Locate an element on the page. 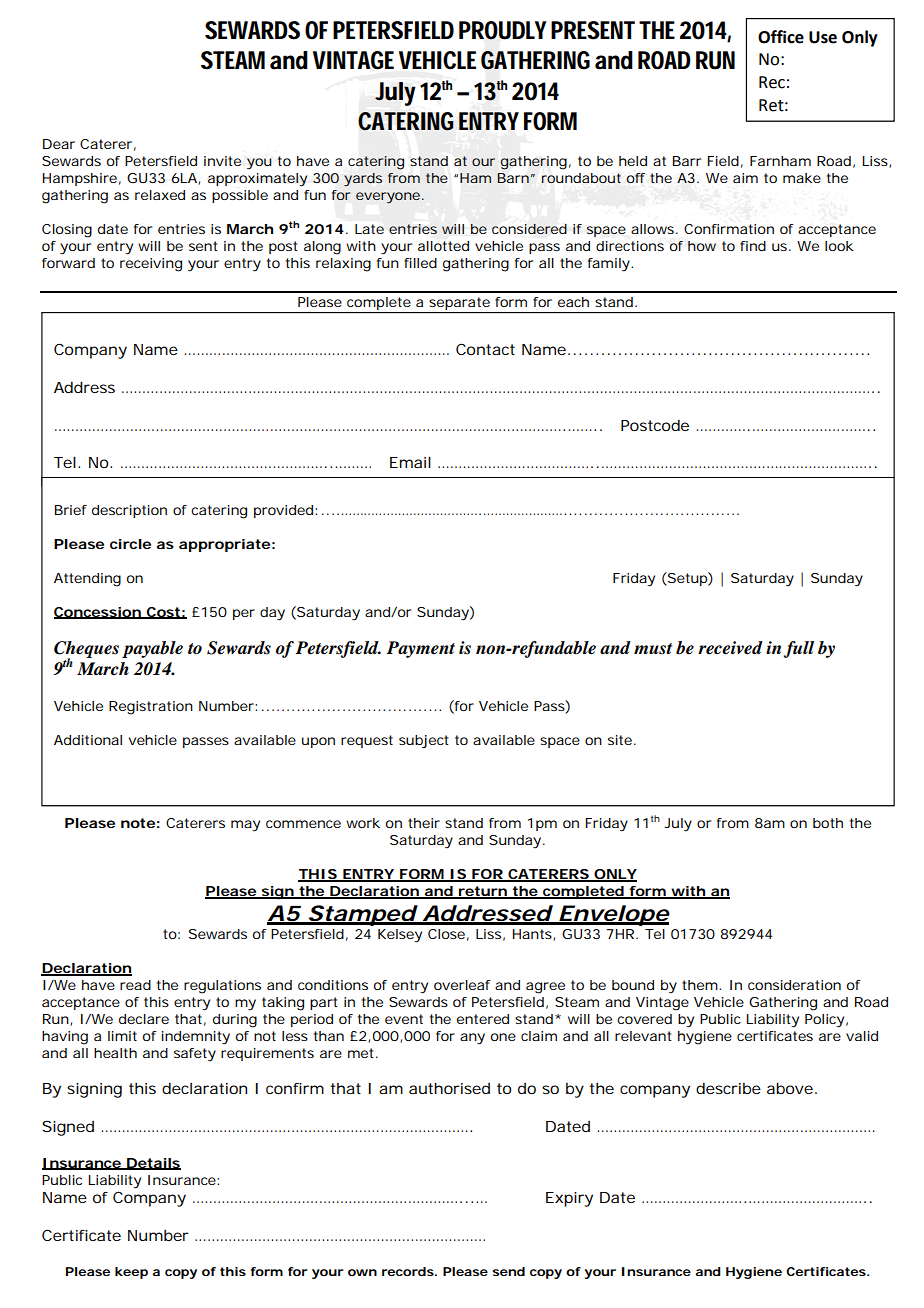 The width and height of the image is (924, 1308). Payment is located at coordinates (420, 649).
